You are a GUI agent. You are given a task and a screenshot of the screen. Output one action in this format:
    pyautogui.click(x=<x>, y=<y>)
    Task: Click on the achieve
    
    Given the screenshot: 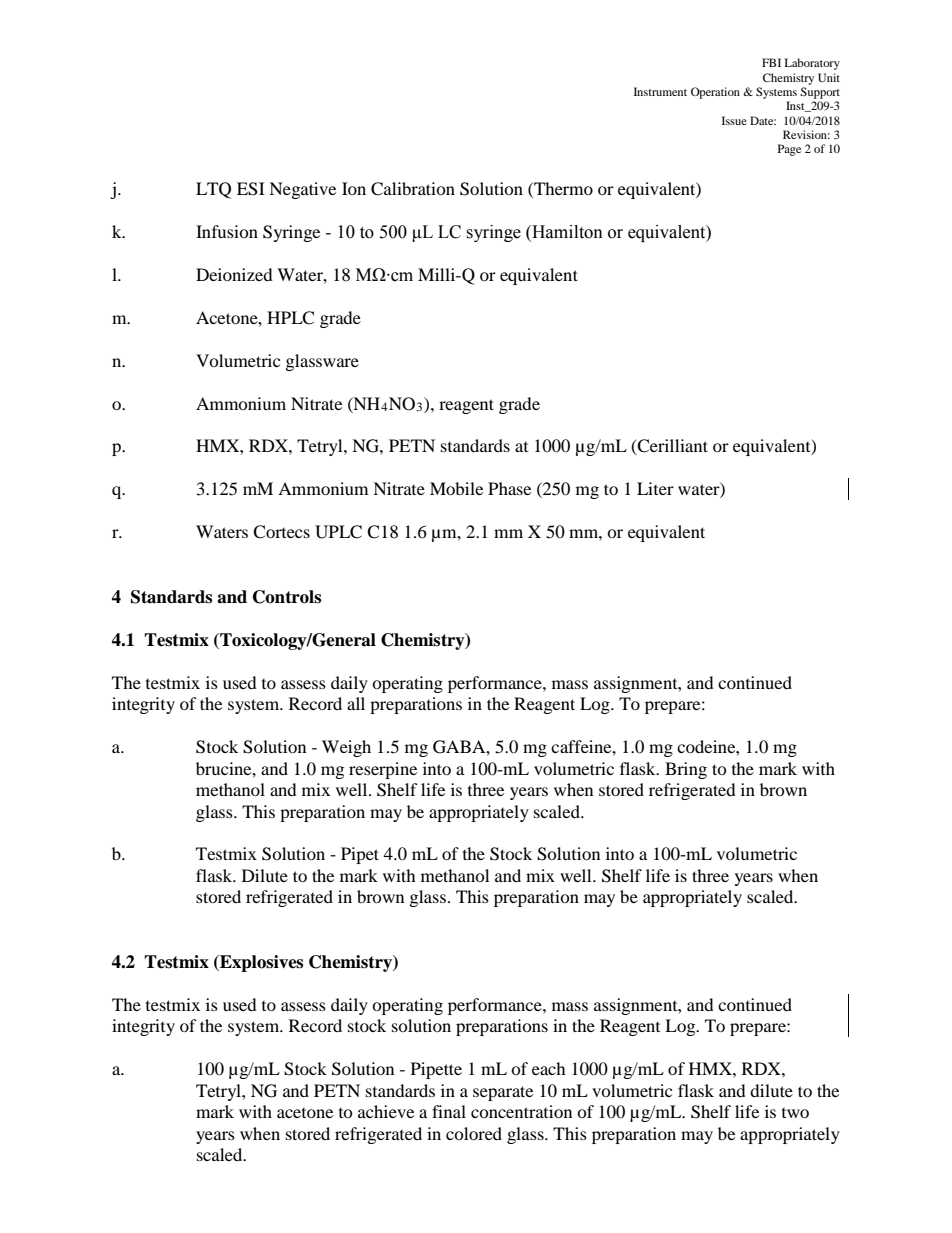 What is the action you would take?
    pyautogui.click(x=386, y=1111)
